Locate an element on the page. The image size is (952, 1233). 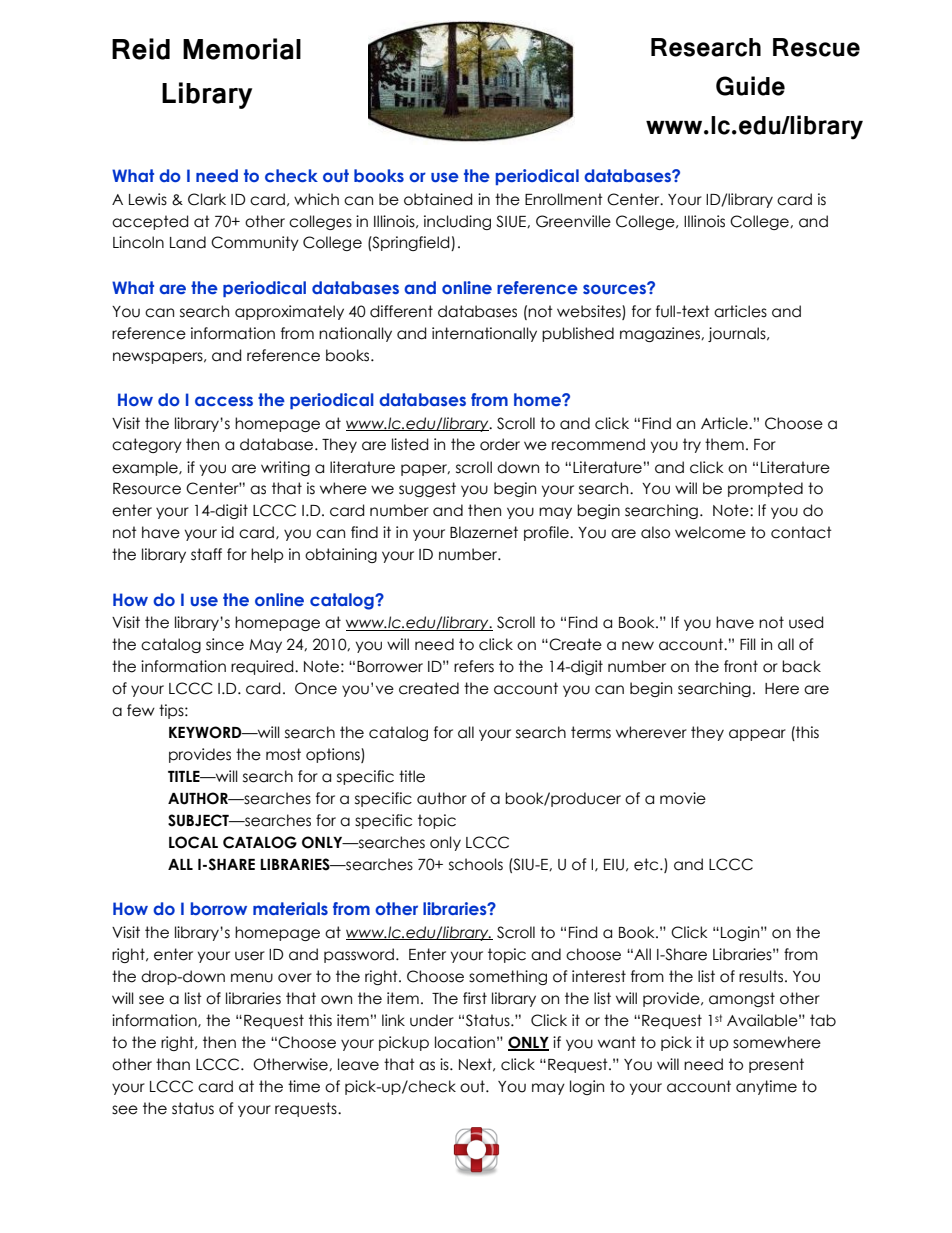
than is located at coordinates (173, 1064).
